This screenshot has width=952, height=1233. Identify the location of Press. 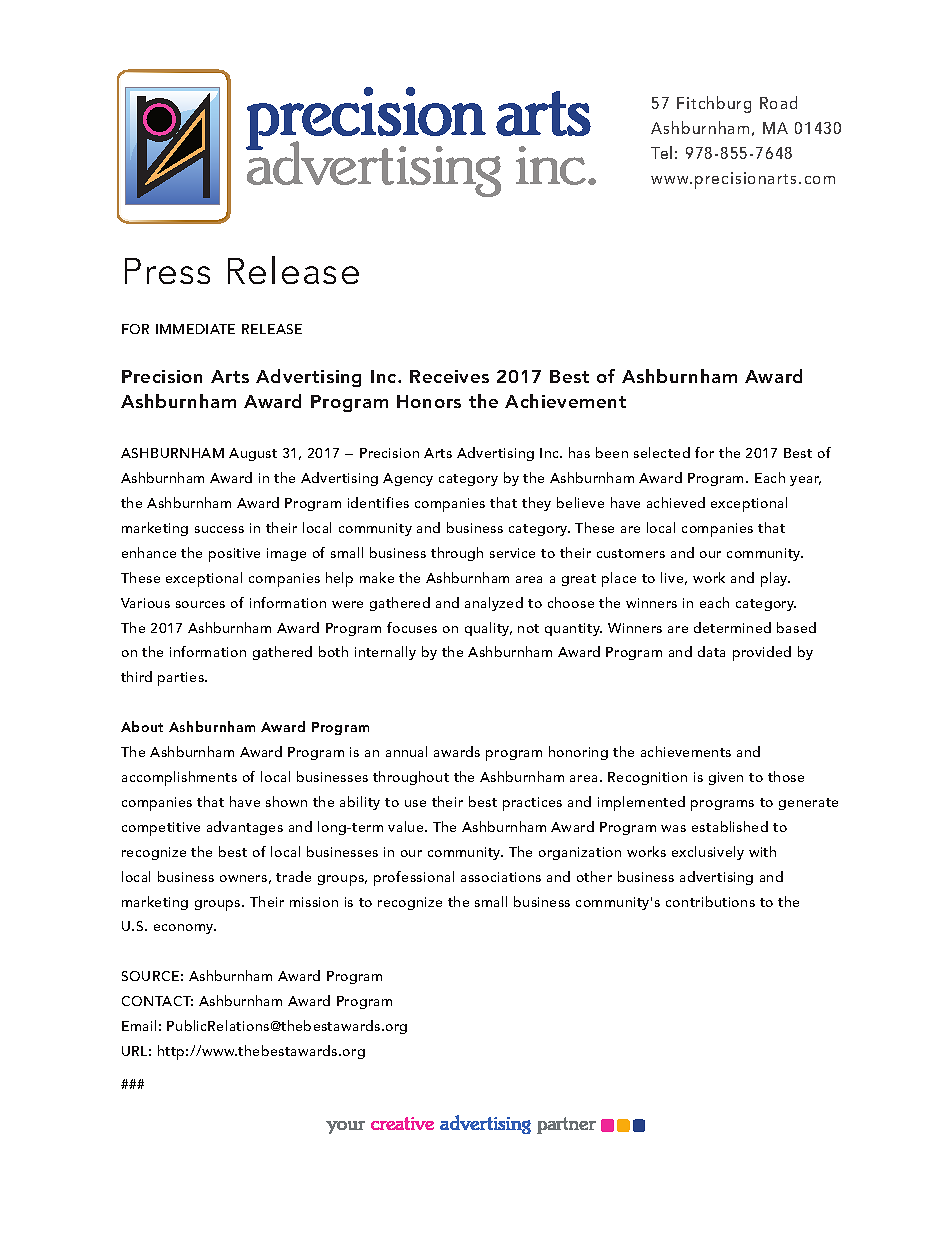
(167, 271).
